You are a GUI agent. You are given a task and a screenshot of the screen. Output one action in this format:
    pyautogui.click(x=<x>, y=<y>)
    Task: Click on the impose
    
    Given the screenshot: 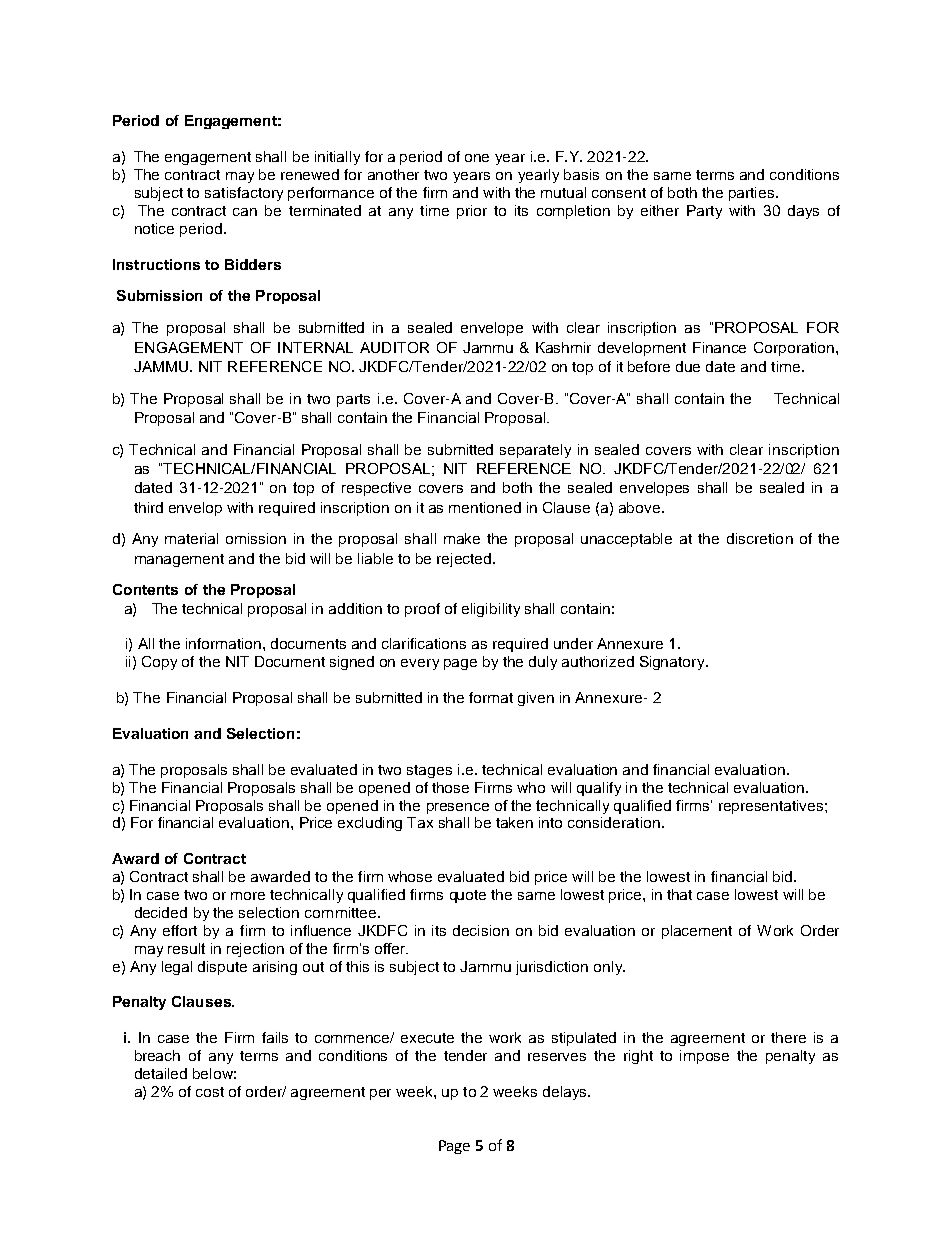 What is the action you would take?
    pyautogui.click(x=704, y=1057)
